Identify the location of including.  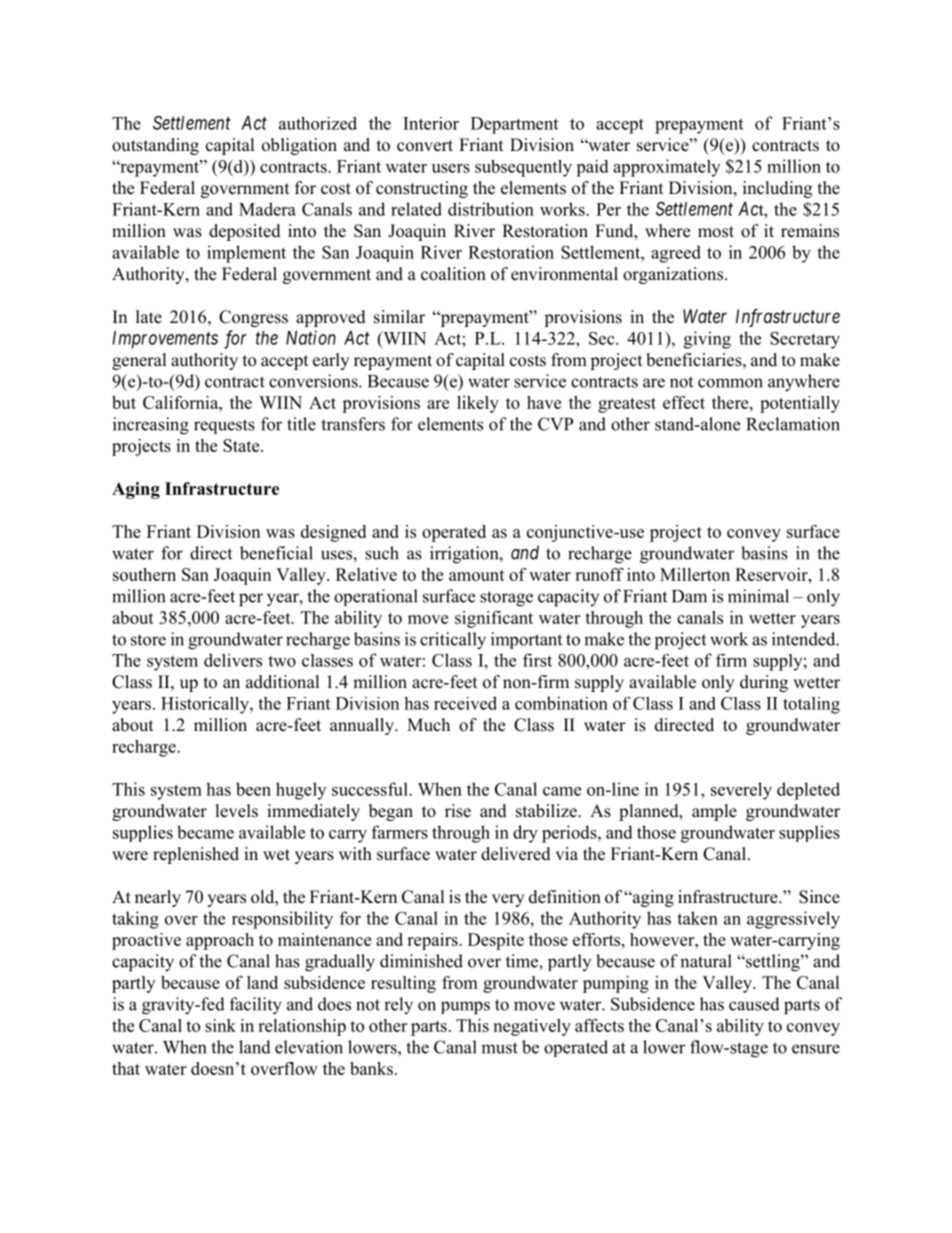
(777, 189).
